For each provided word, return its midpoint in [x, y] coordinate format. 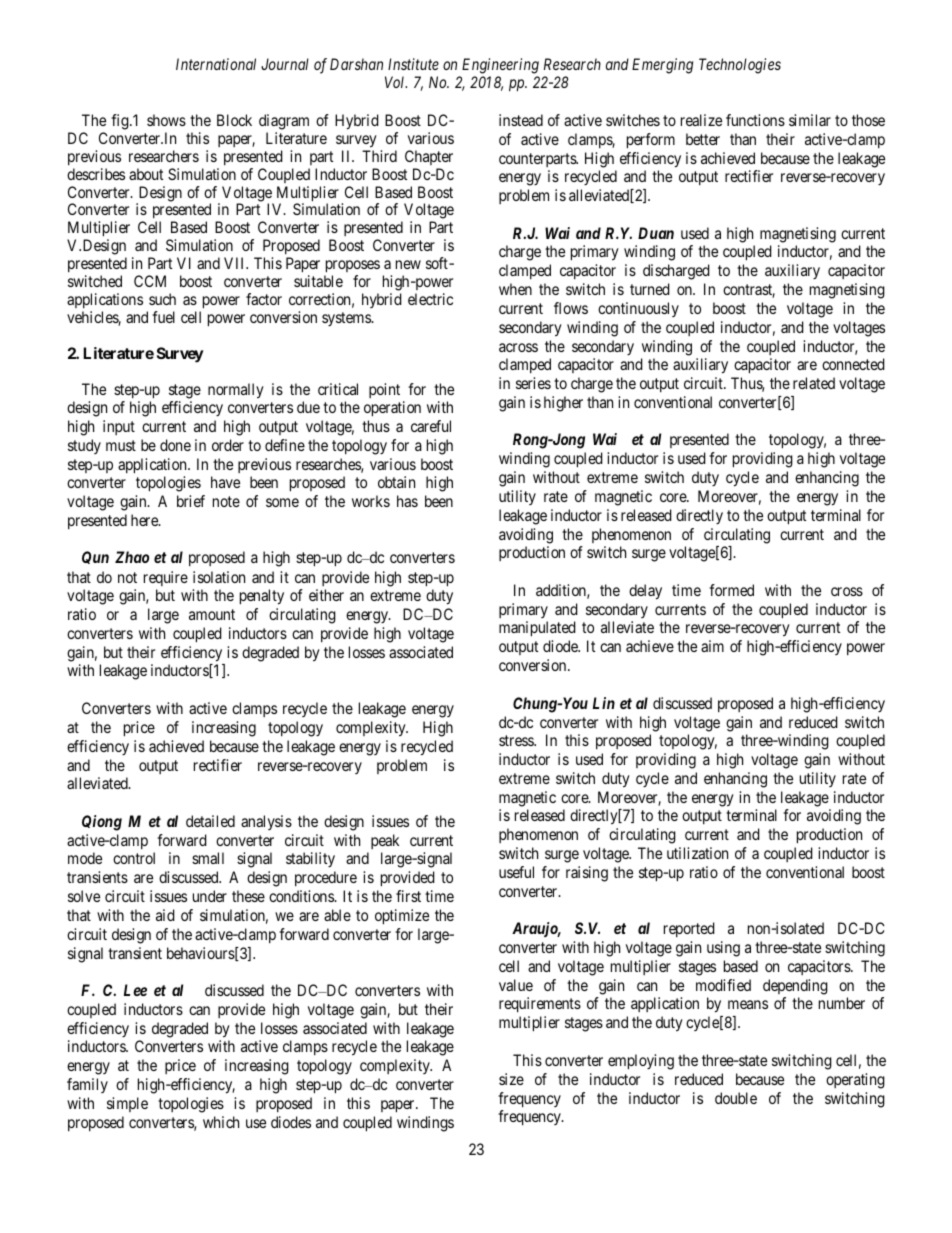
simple [127, 1104]
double [736, 1098]
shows [166, 120]
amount [212, 614]
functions [755, 120]
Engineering [500, 66]
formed [731, 590]
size [511, 1079]
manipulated [537, 629]
